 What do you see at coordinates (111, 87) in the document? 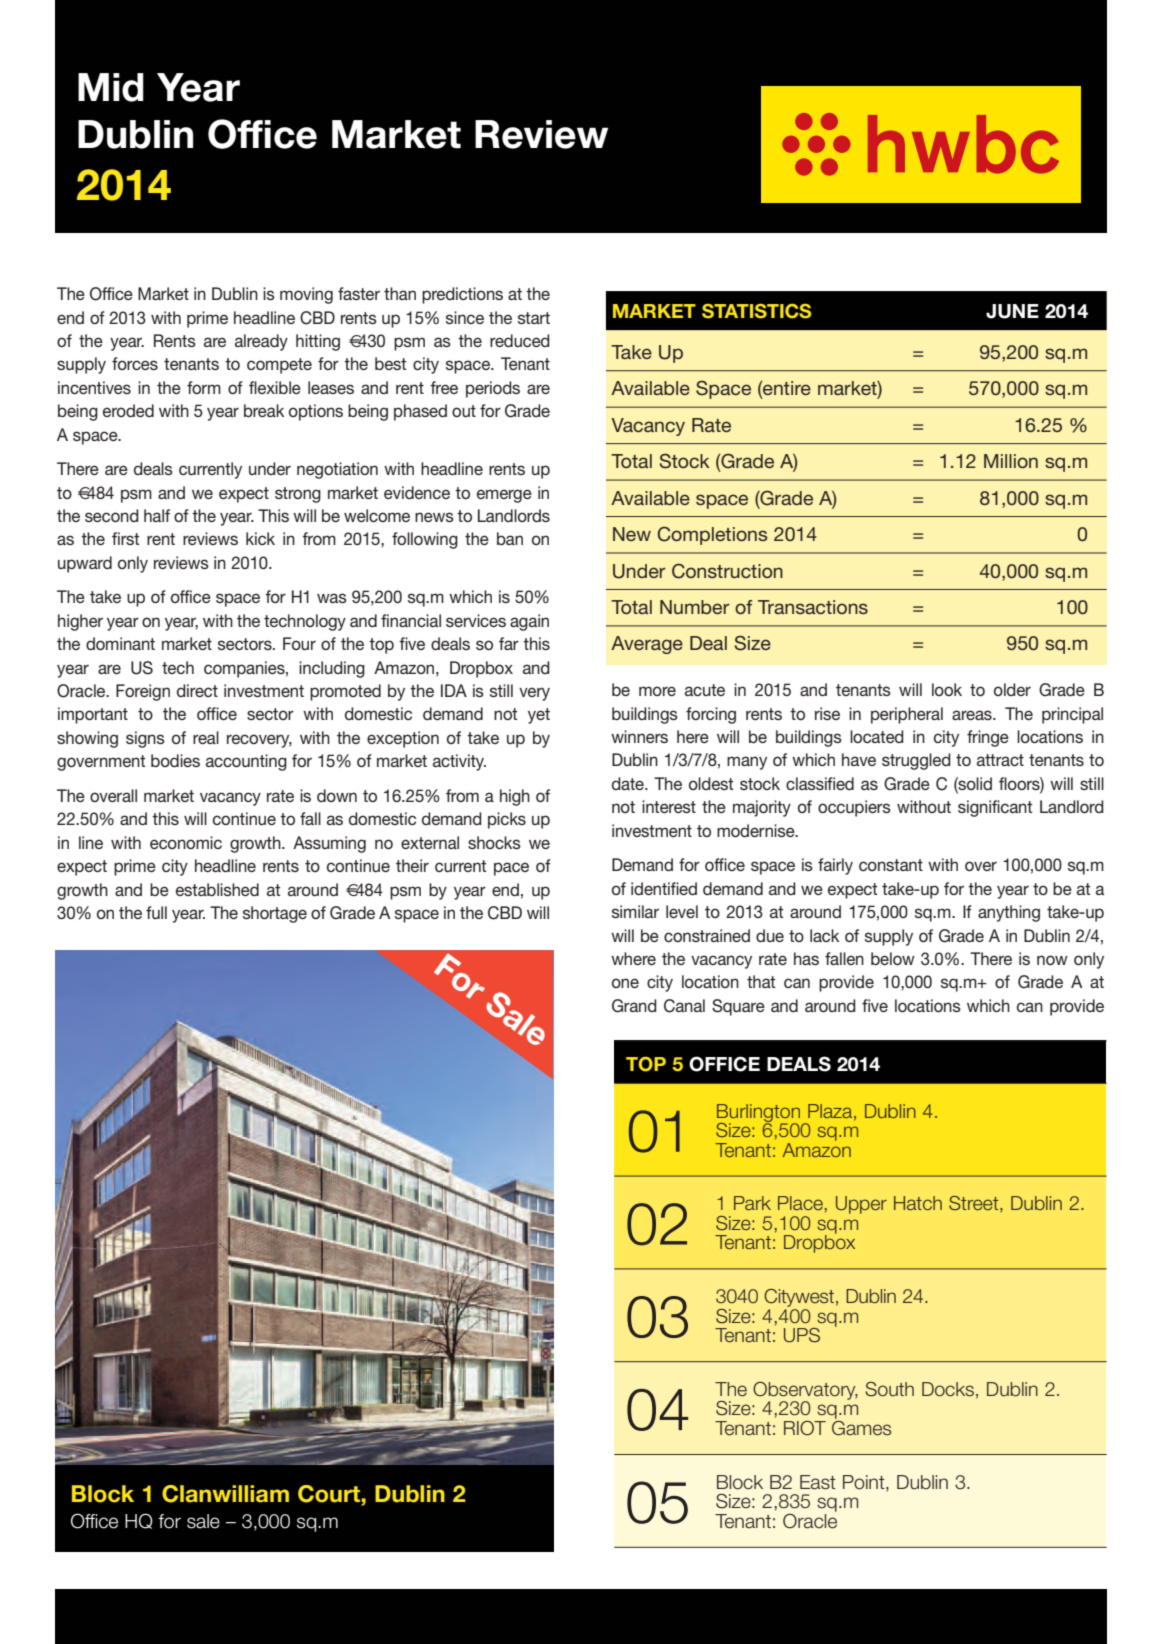
I see `Mid` at bounding box center [111, 87].
